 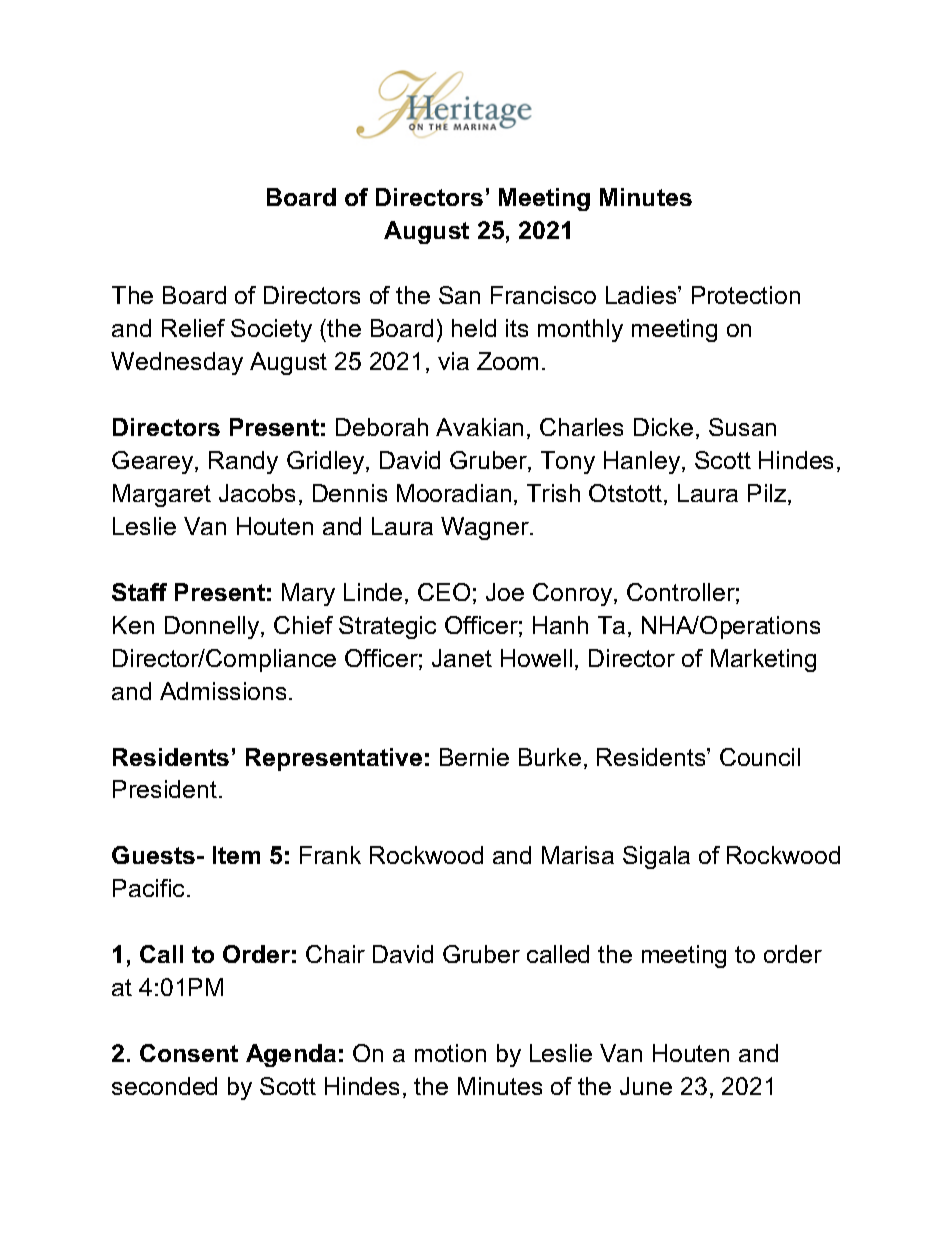 What do you see at coordinates (139, 592) in the page?
I see `Staff` at bounding box center [139, 592].
